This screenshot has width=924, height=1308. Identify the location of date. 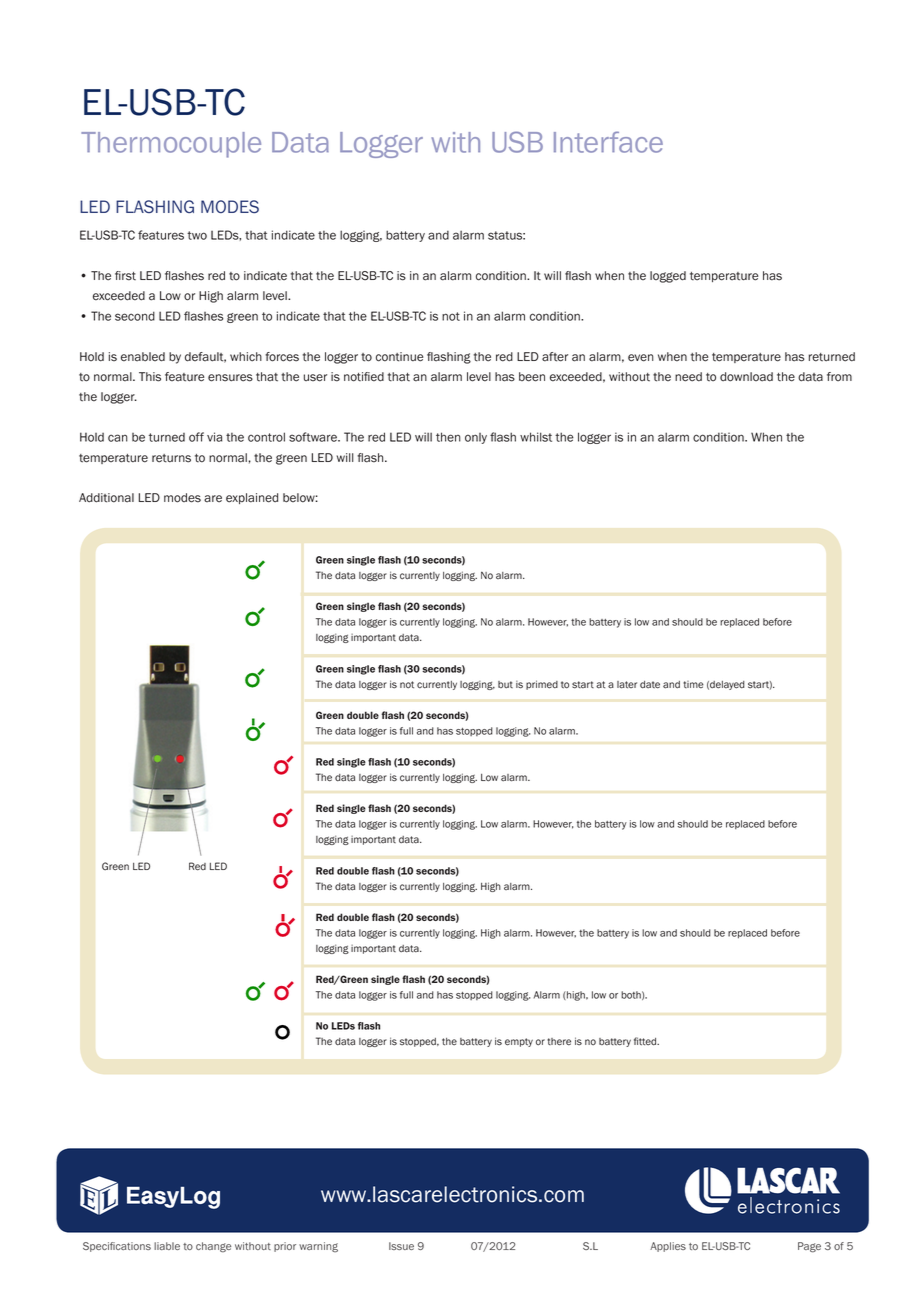
(650, 685).
